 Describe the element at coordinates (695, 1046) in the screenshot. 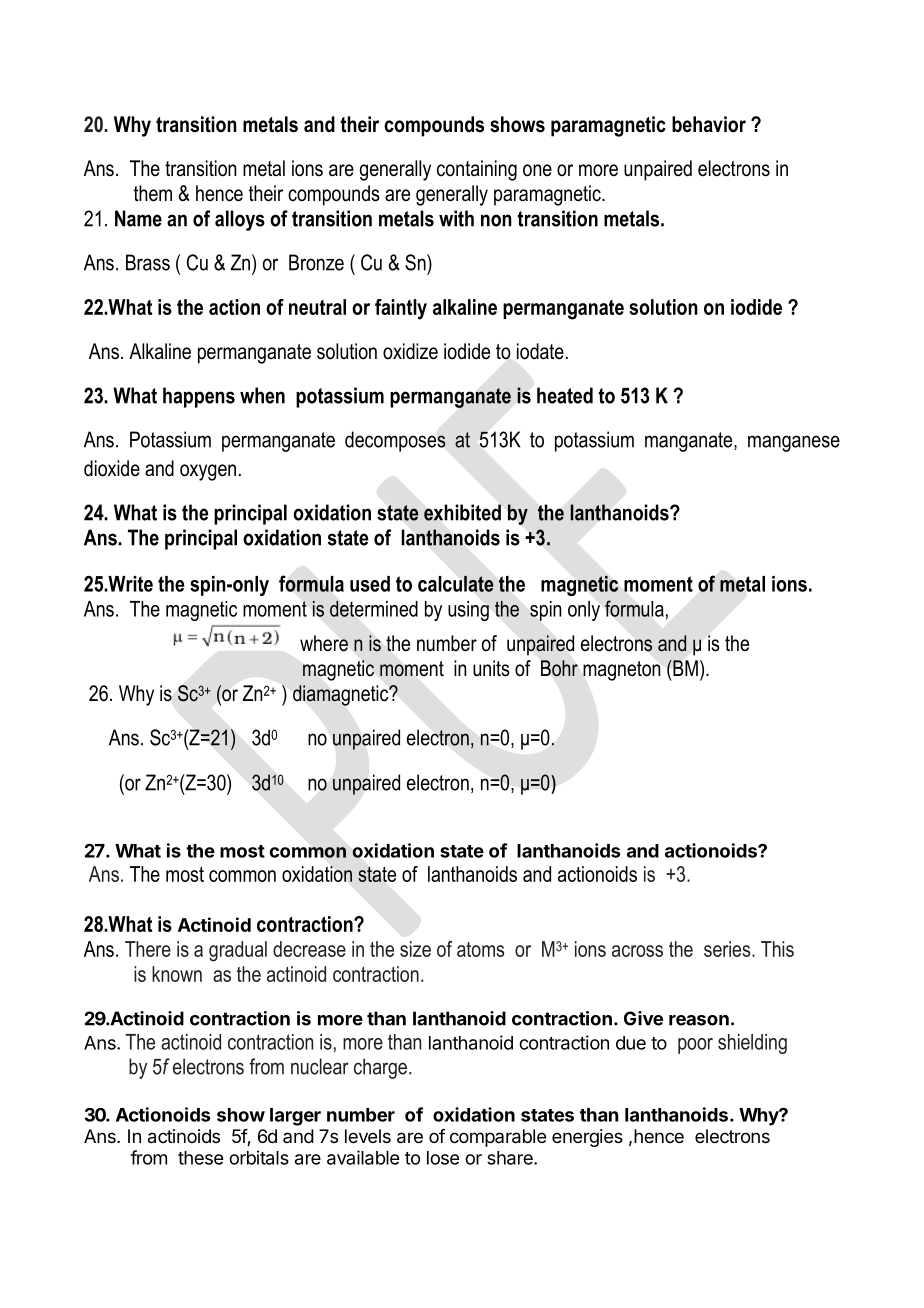

I see `poor` at that location.
